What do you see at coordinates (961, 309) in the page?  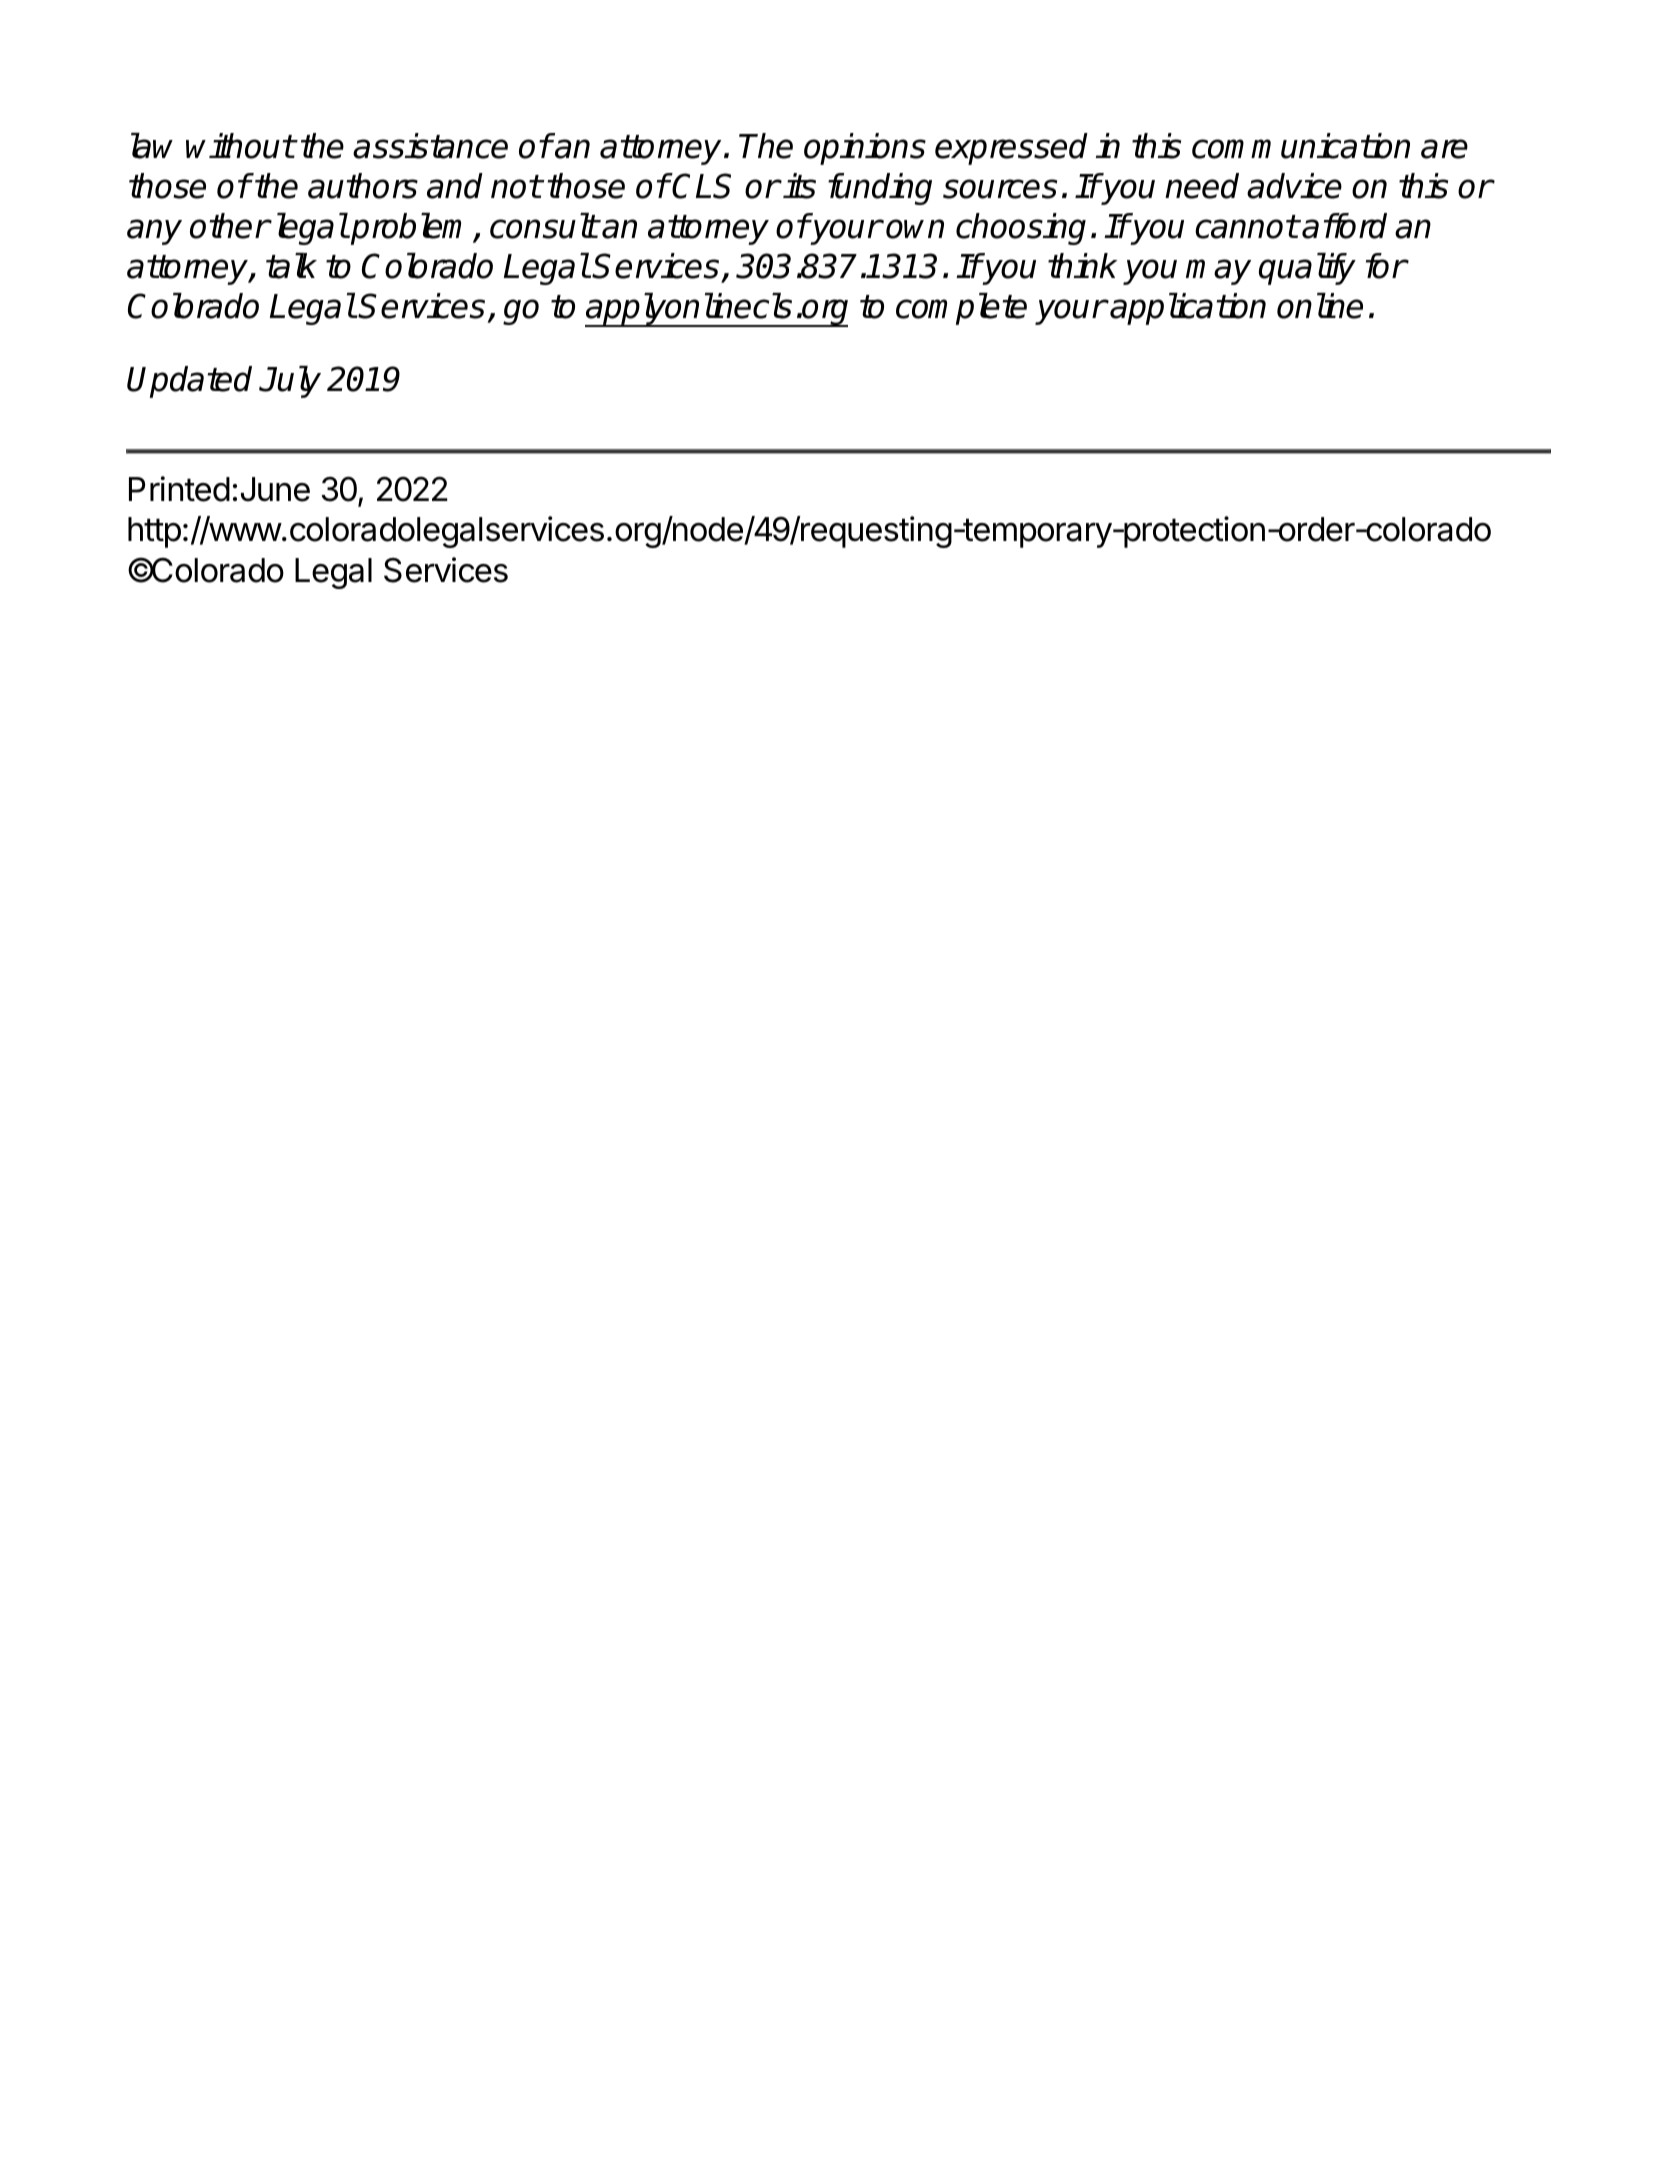 I see `complete` at bounding box center [961, 309].
